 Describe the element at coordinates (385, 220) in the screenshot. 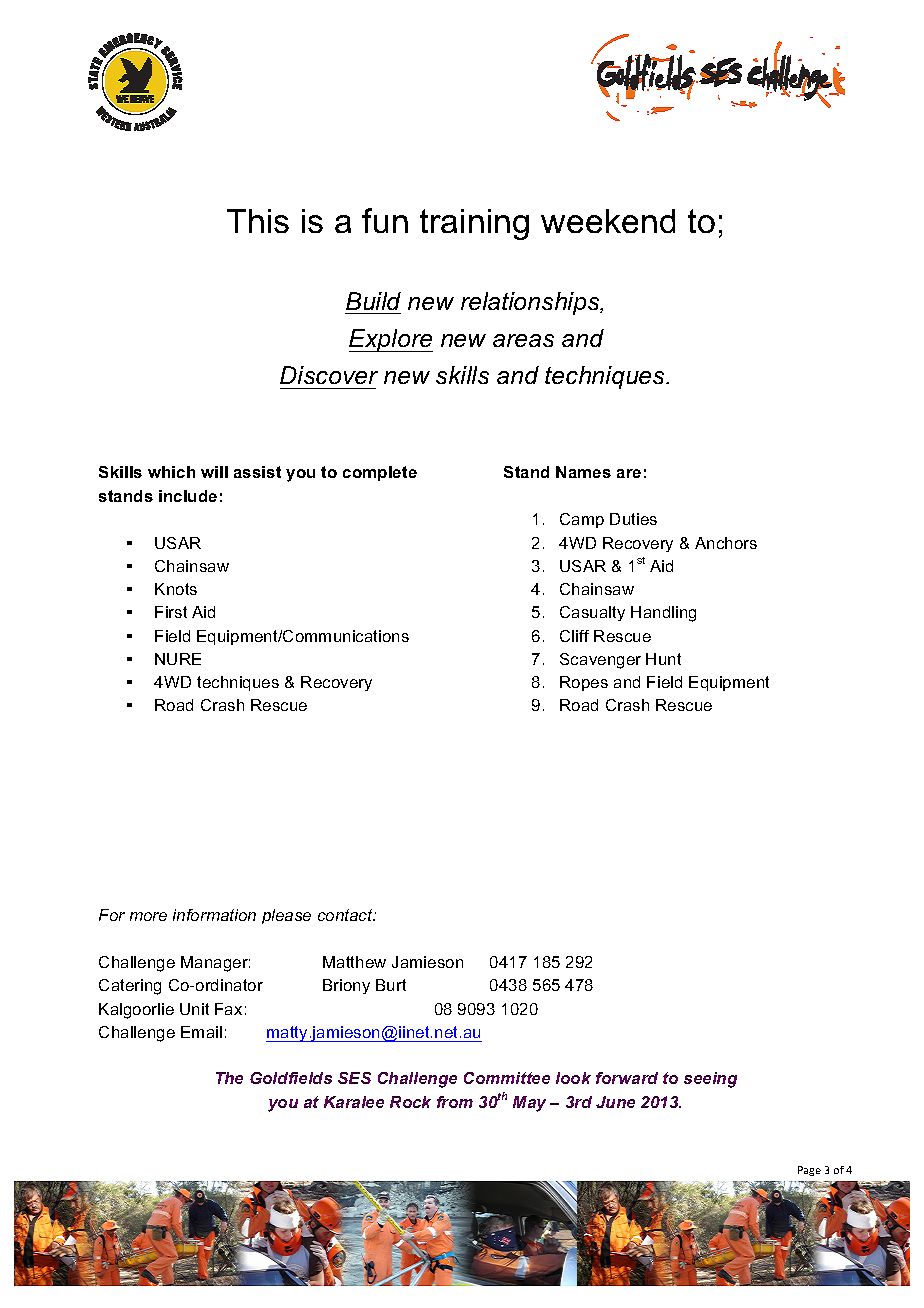

I see `fun` at that location.
